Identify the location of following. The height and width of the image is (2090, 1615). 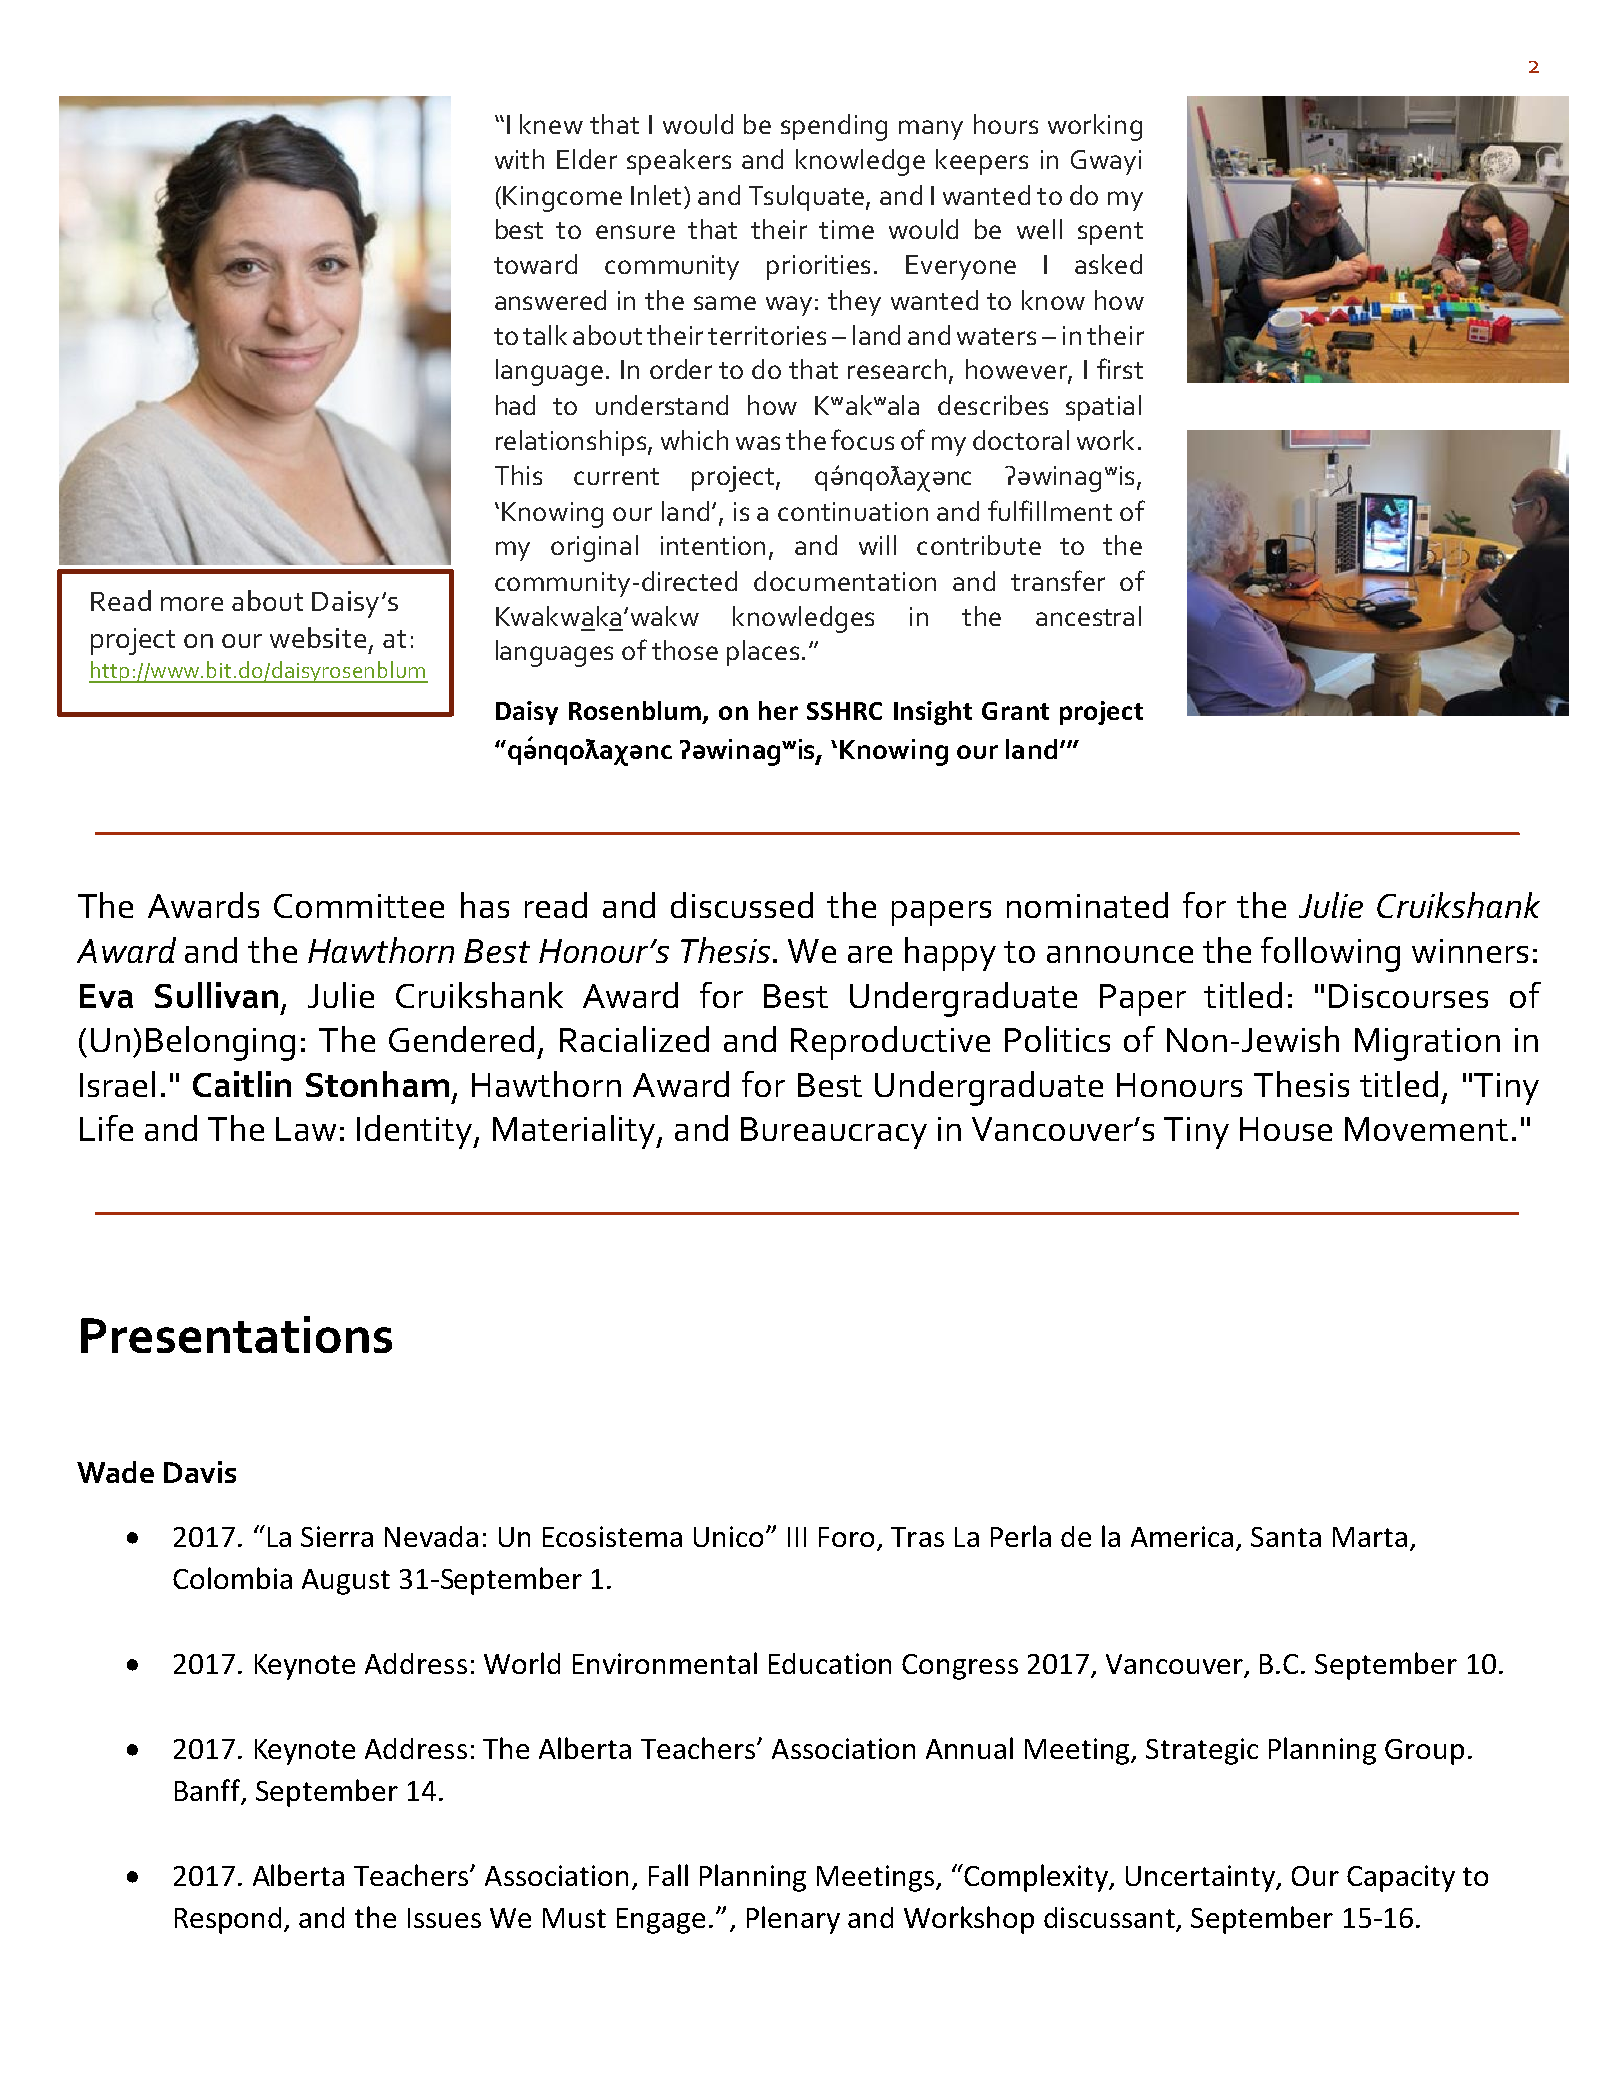
(1330, 954).
